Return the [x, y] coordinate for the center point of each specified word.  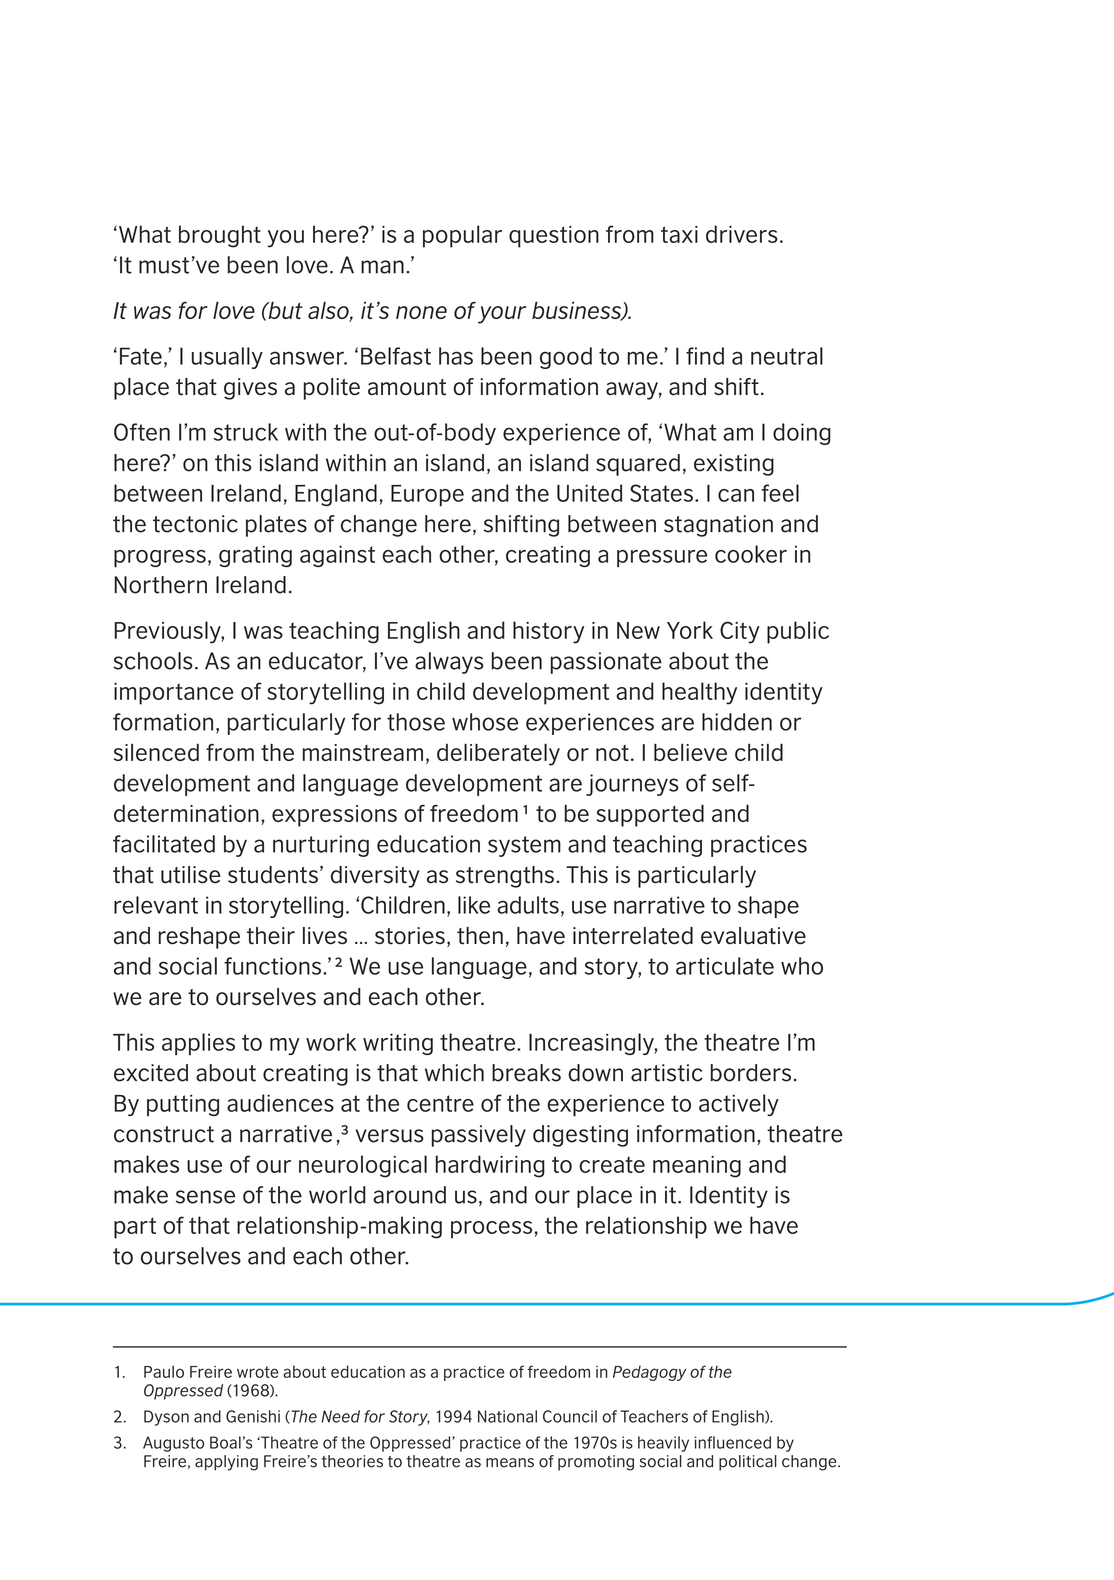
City [740, 632]
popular [462, 236]
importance [174, 694]
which [454, 1073]
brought [220, 236]
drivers [742, 234]
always [449, 663]
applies [198, 1044]
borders [751, 1073]
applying [226, 1463]
